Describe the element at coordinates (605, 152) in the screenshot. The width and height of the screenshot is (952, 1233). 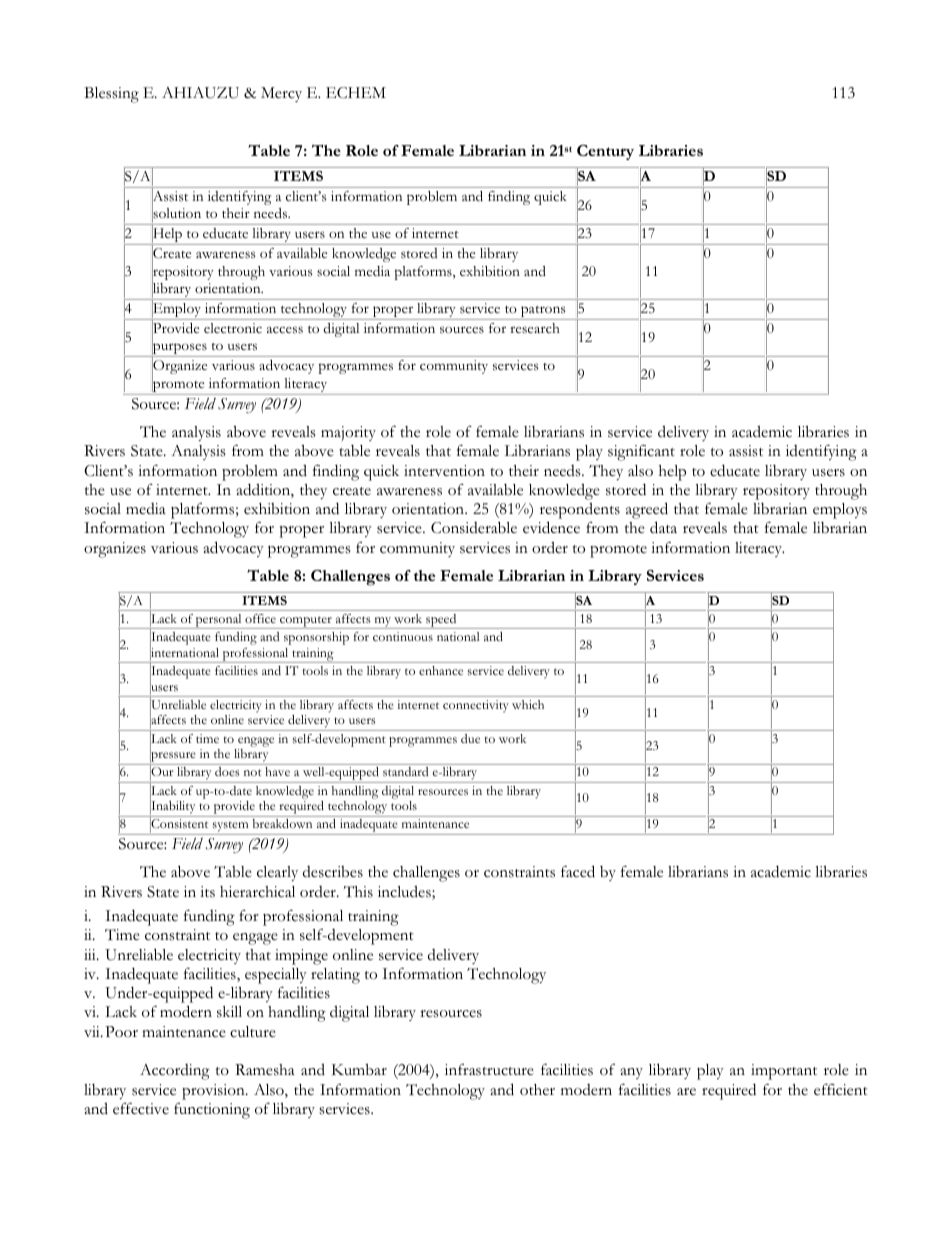
I see `Century` at that location.
